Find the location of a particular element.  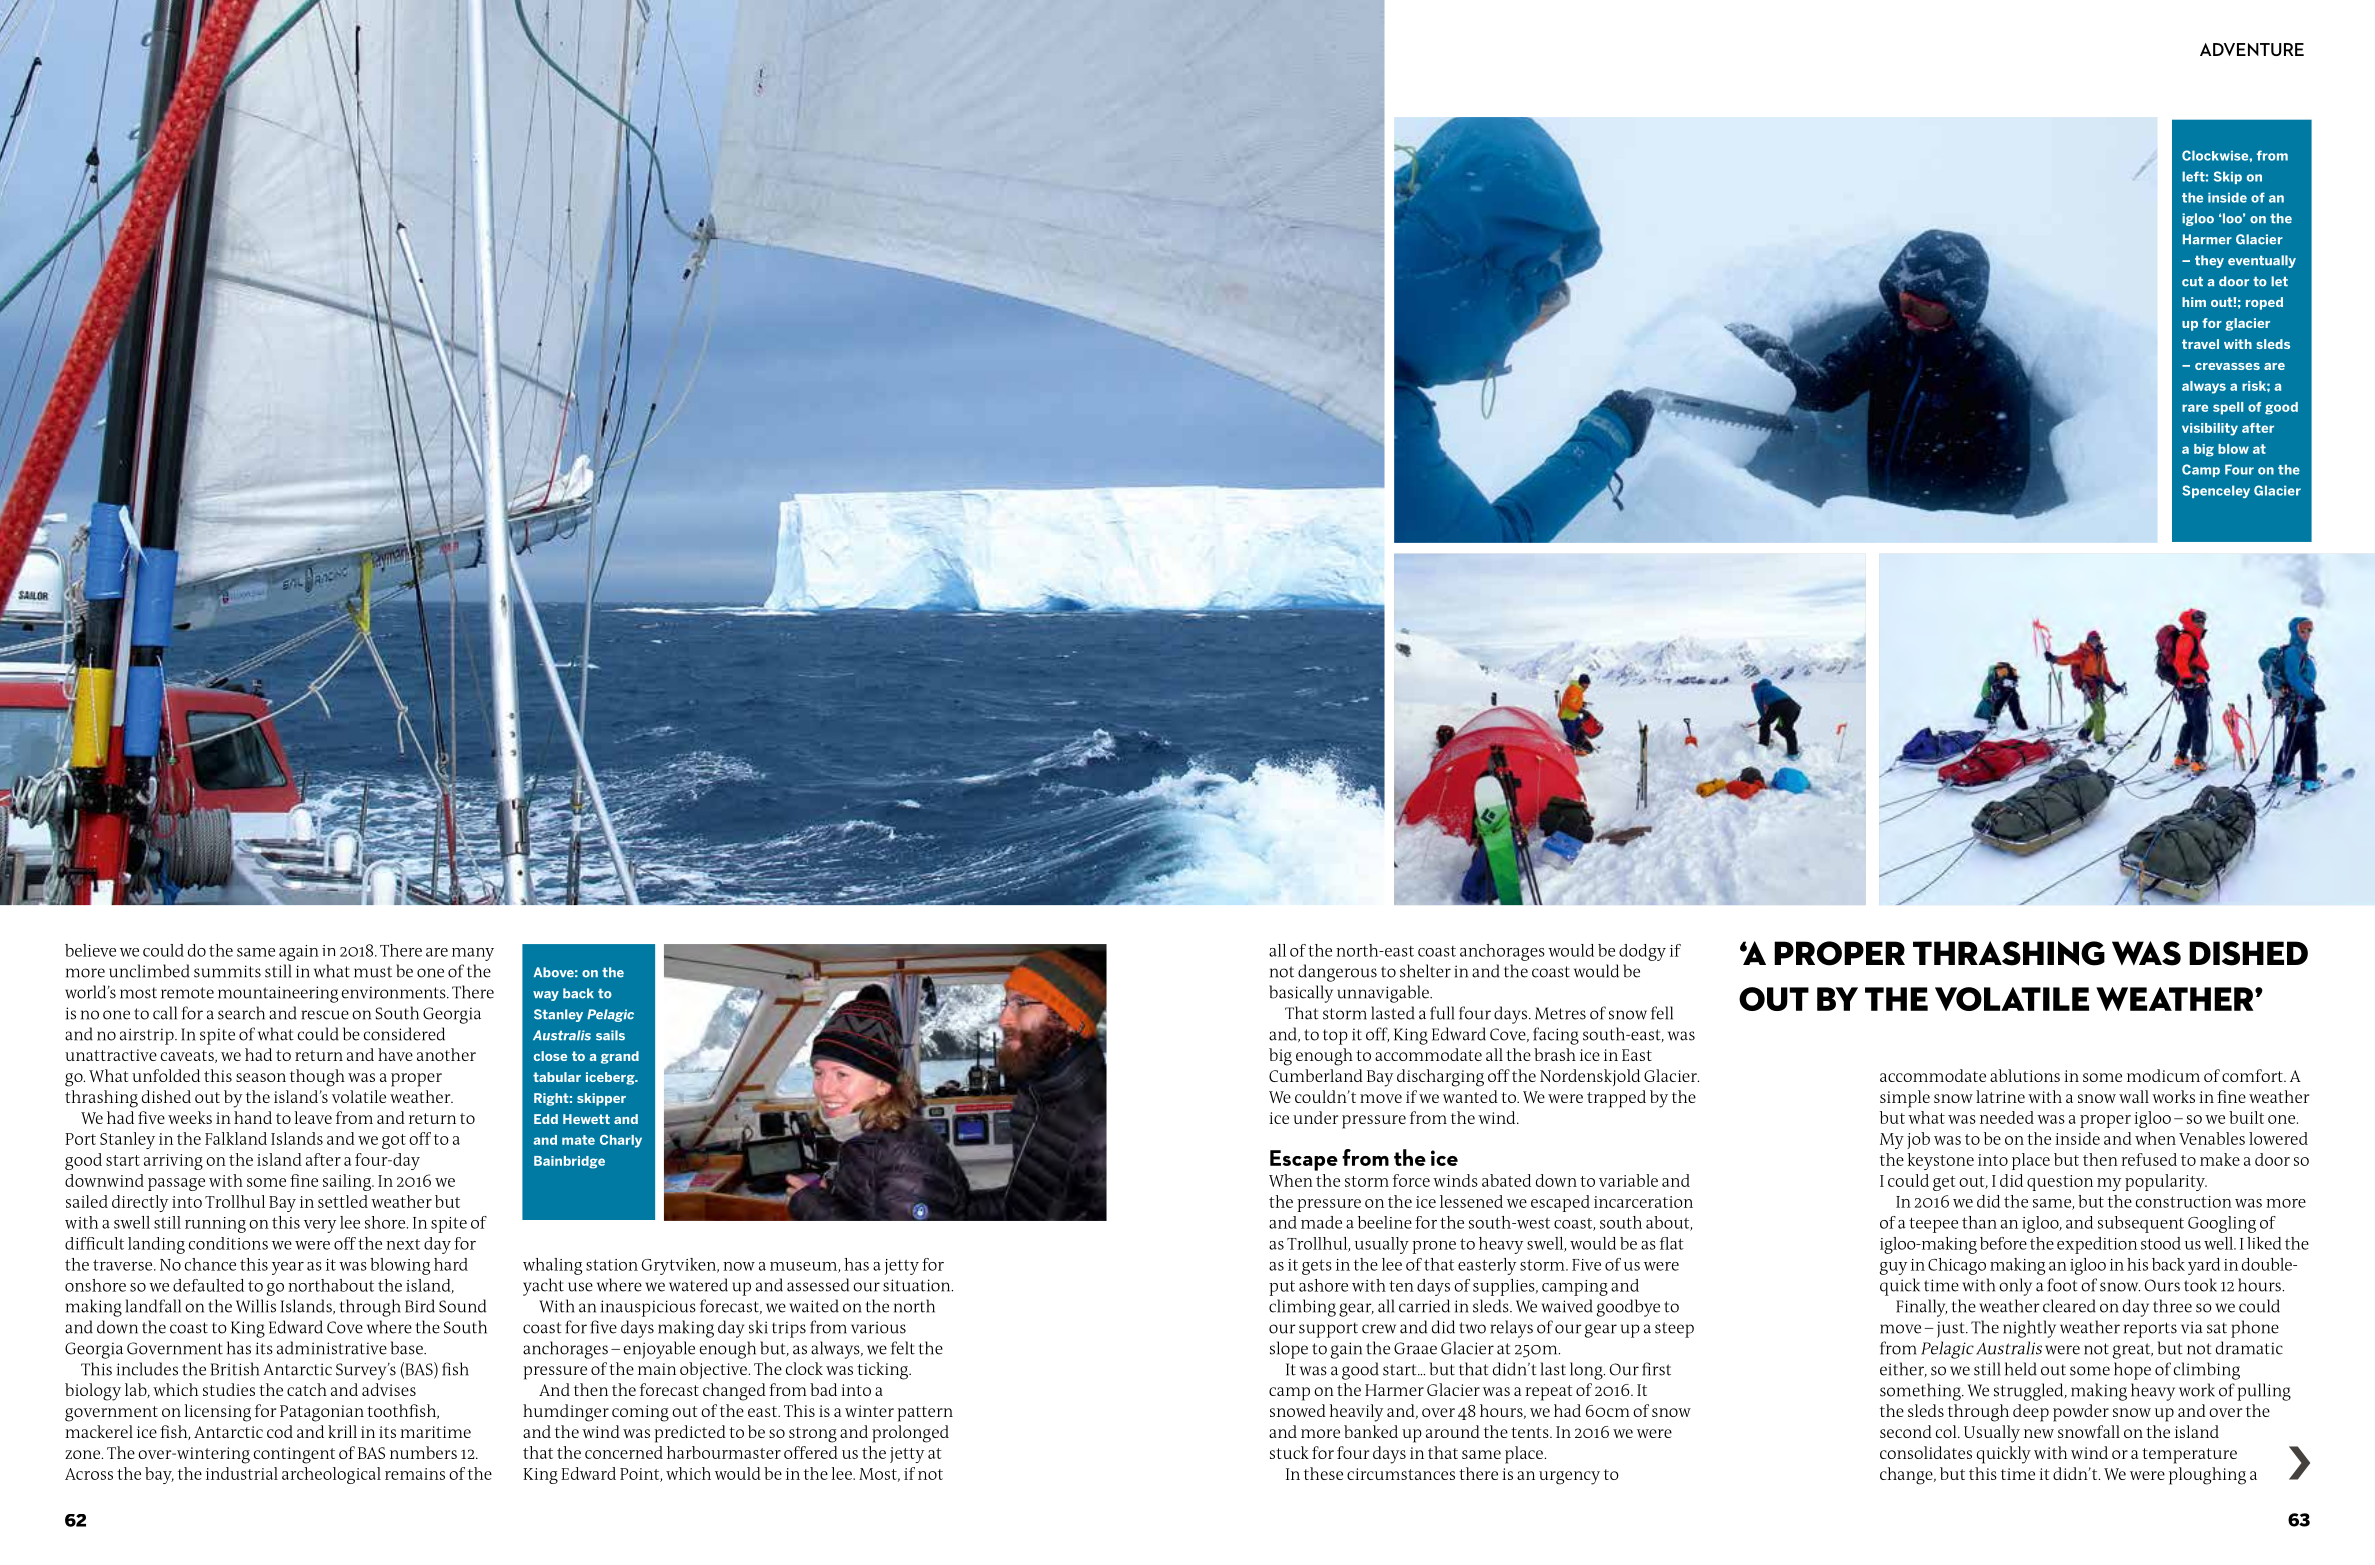

krill is located at coordinates (342, 1431).
